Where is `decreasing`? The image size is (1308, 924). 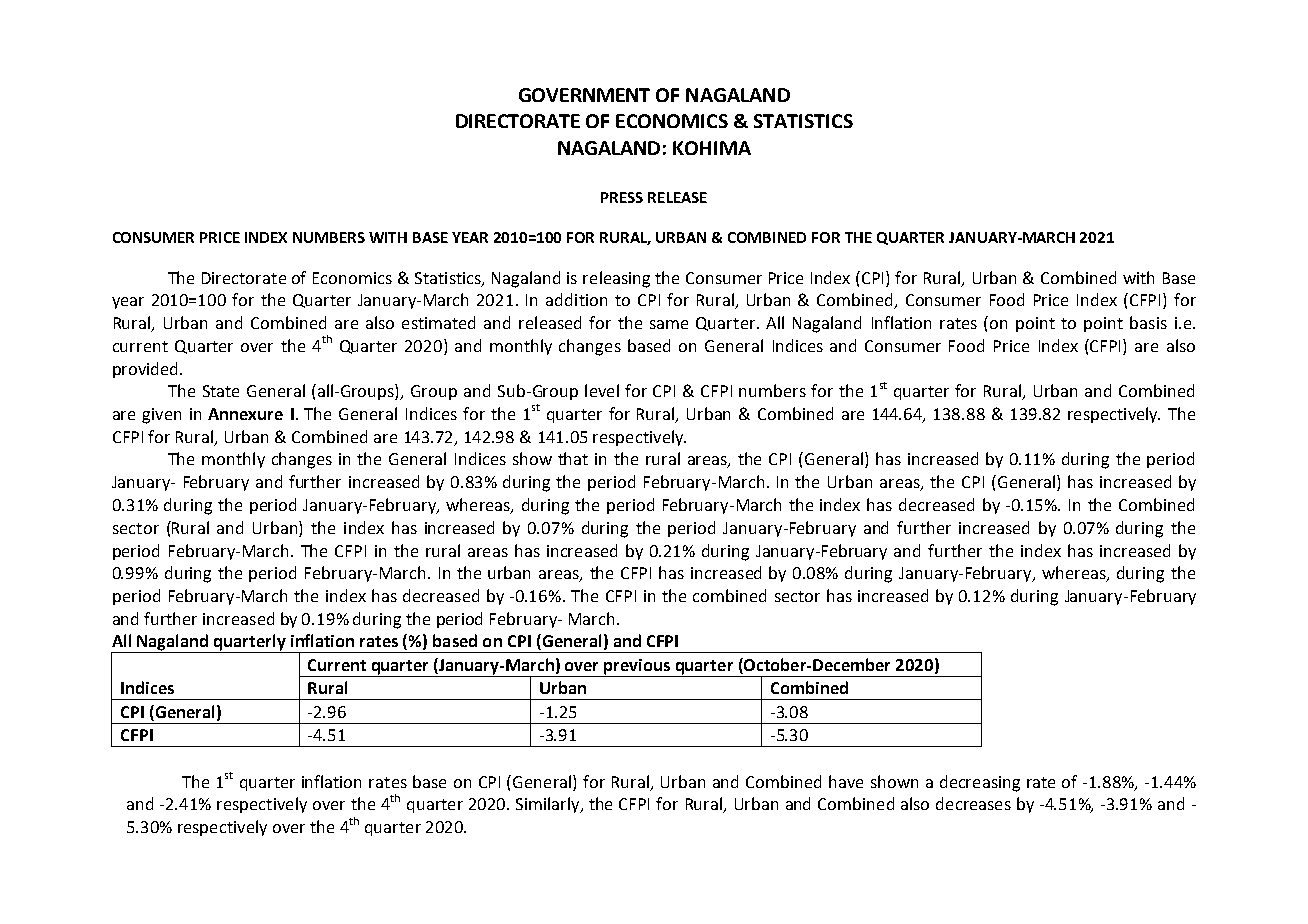 decreasing is located at coordinates (980, 783).
